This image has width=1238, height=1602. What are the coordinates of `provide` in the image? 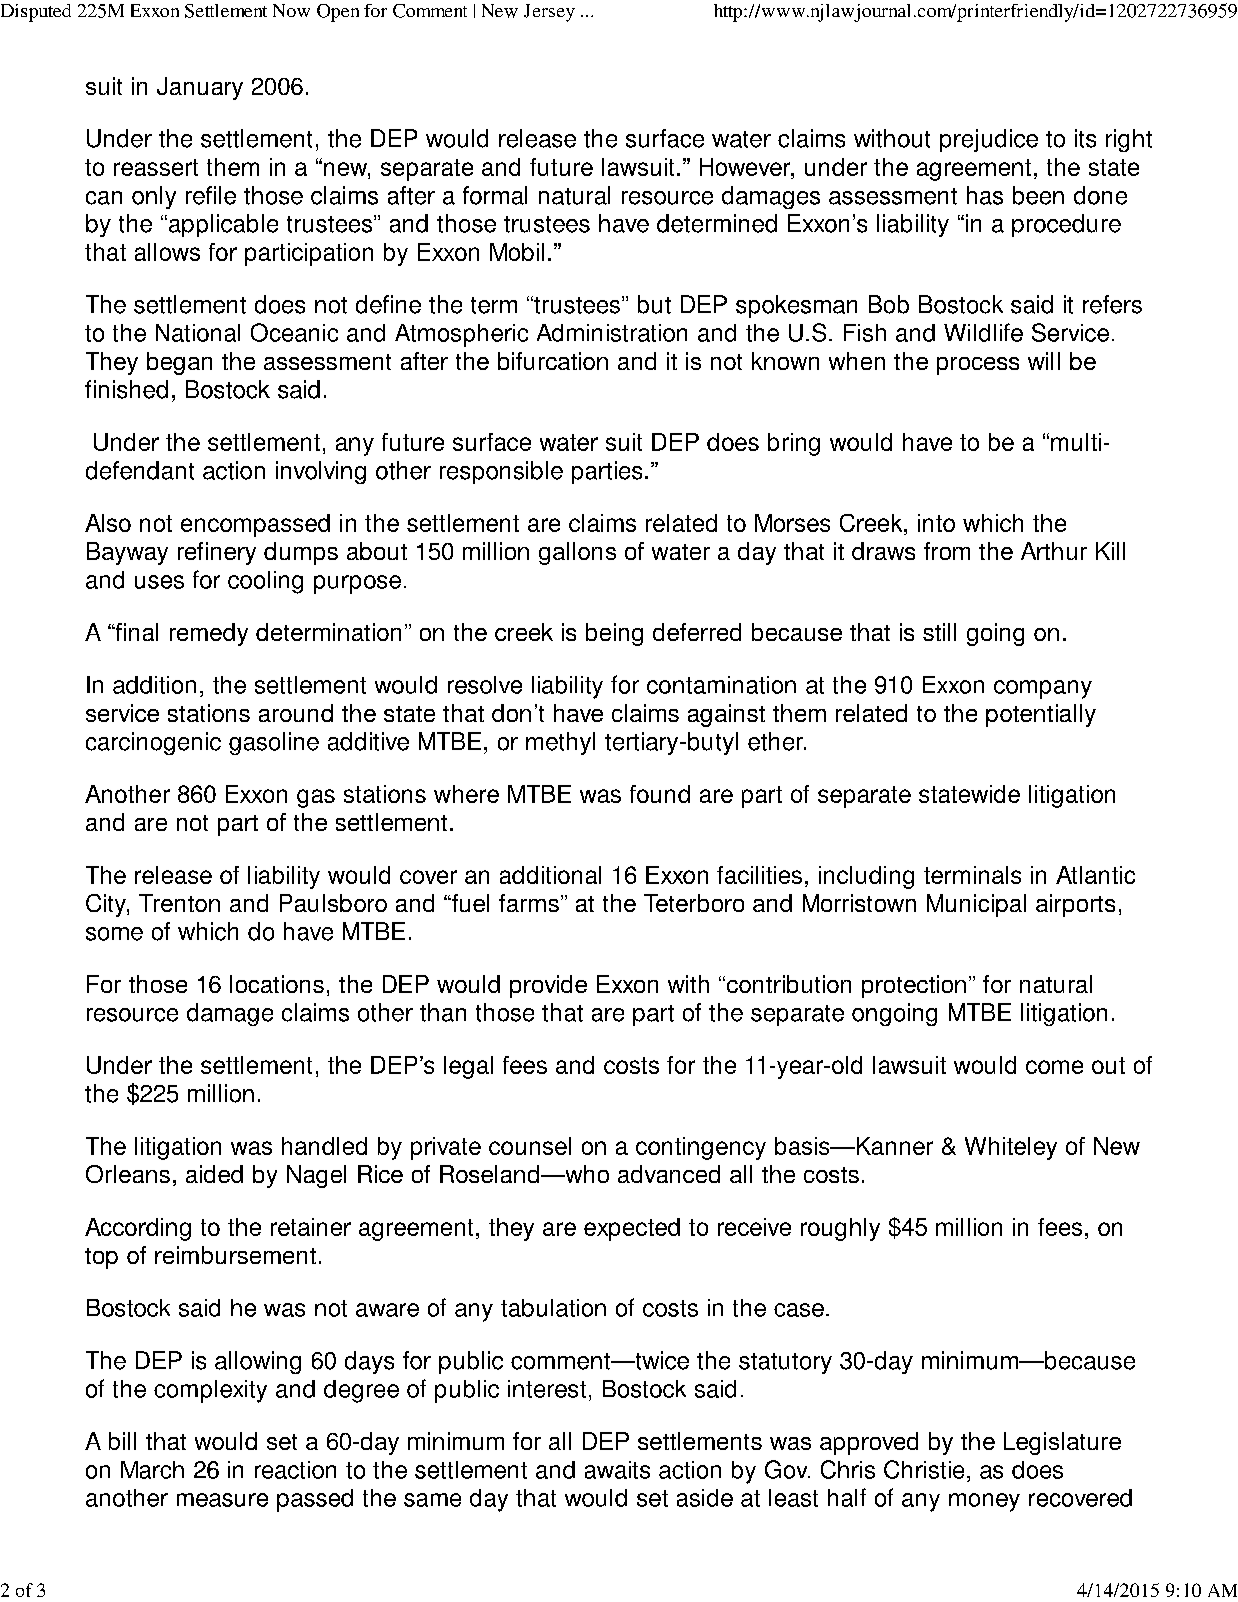 It's located at (548, 986).
